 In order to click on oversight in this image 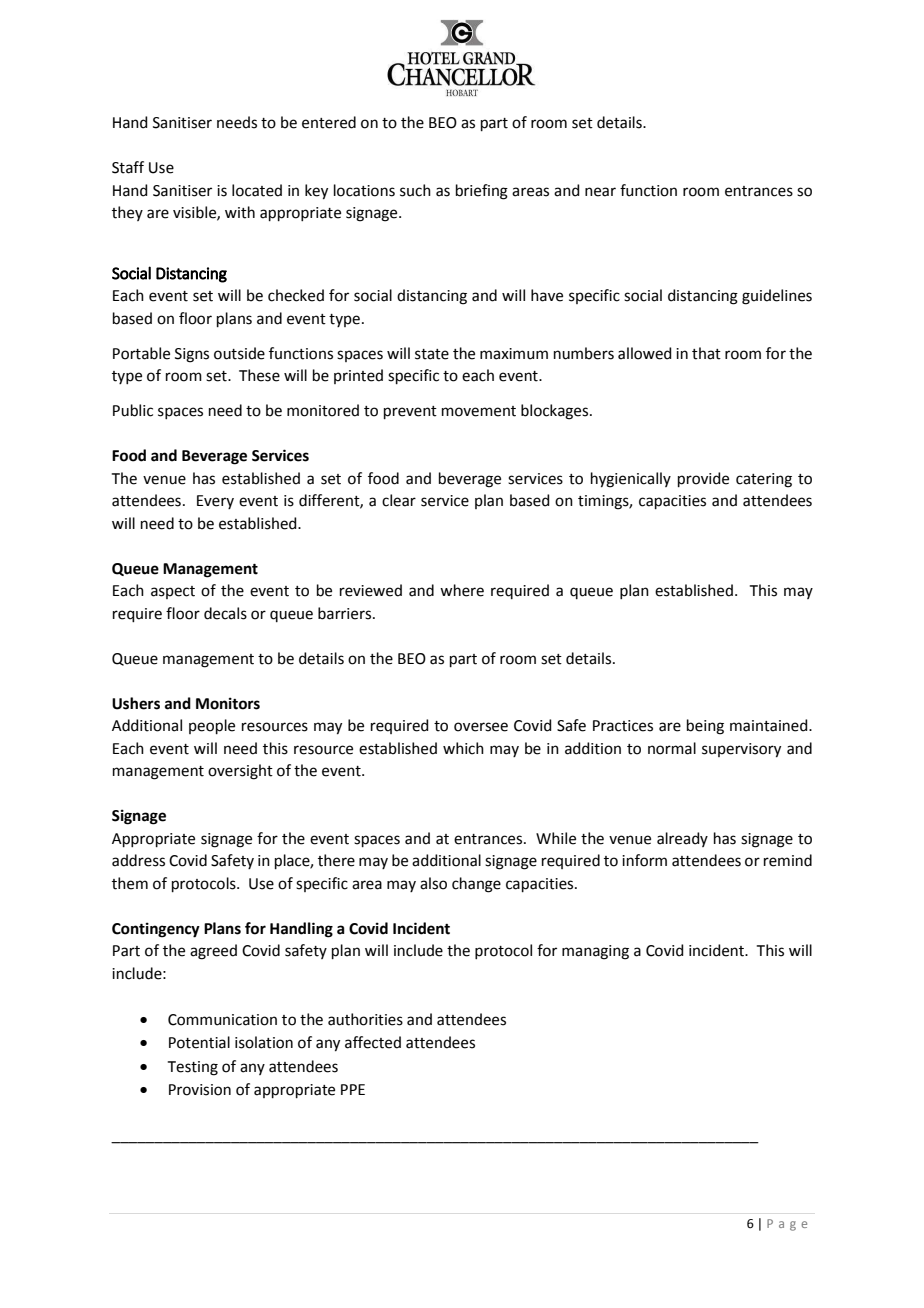, I will do `click(240, 772)`.
